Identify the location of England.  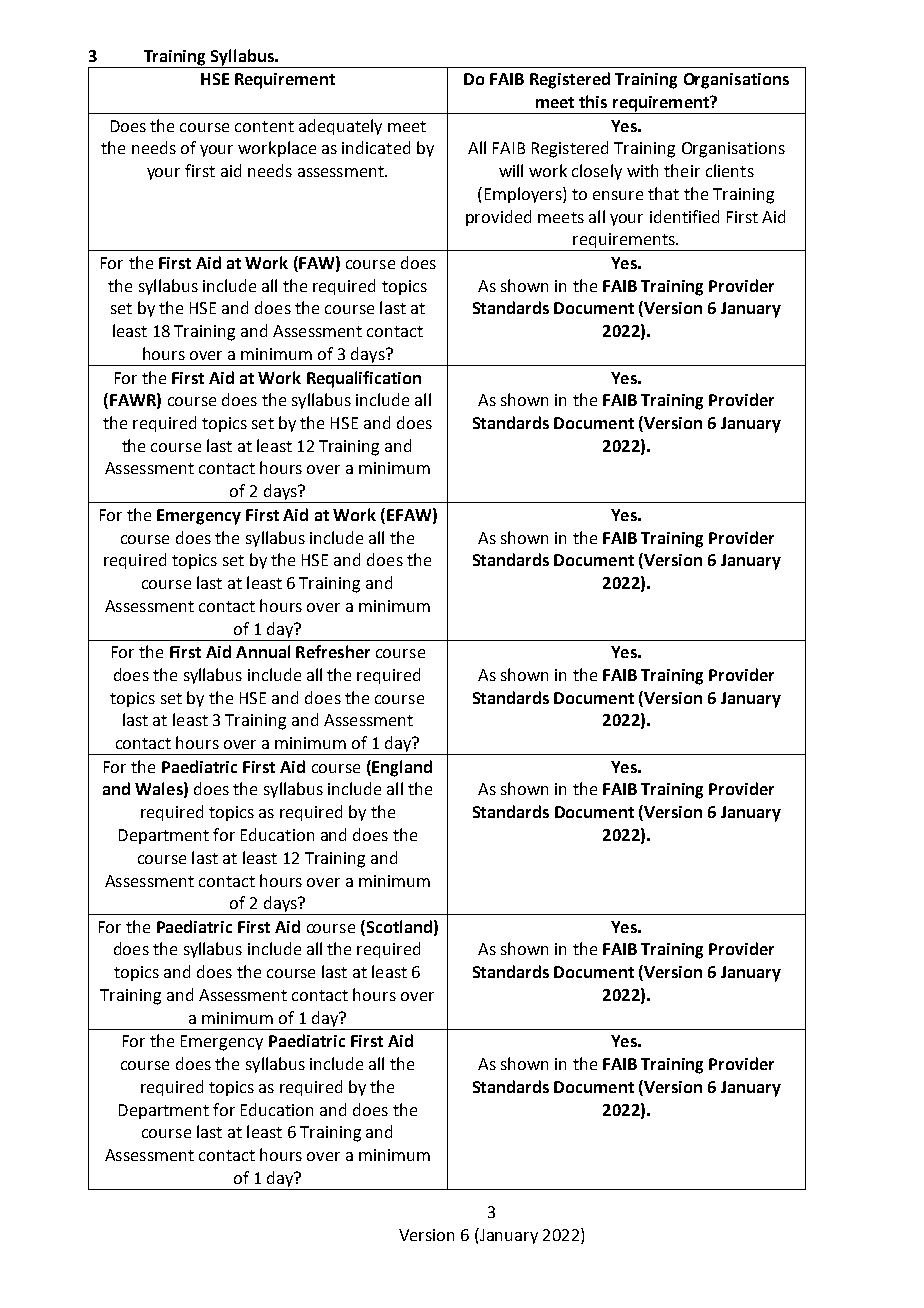
(401, 768).
